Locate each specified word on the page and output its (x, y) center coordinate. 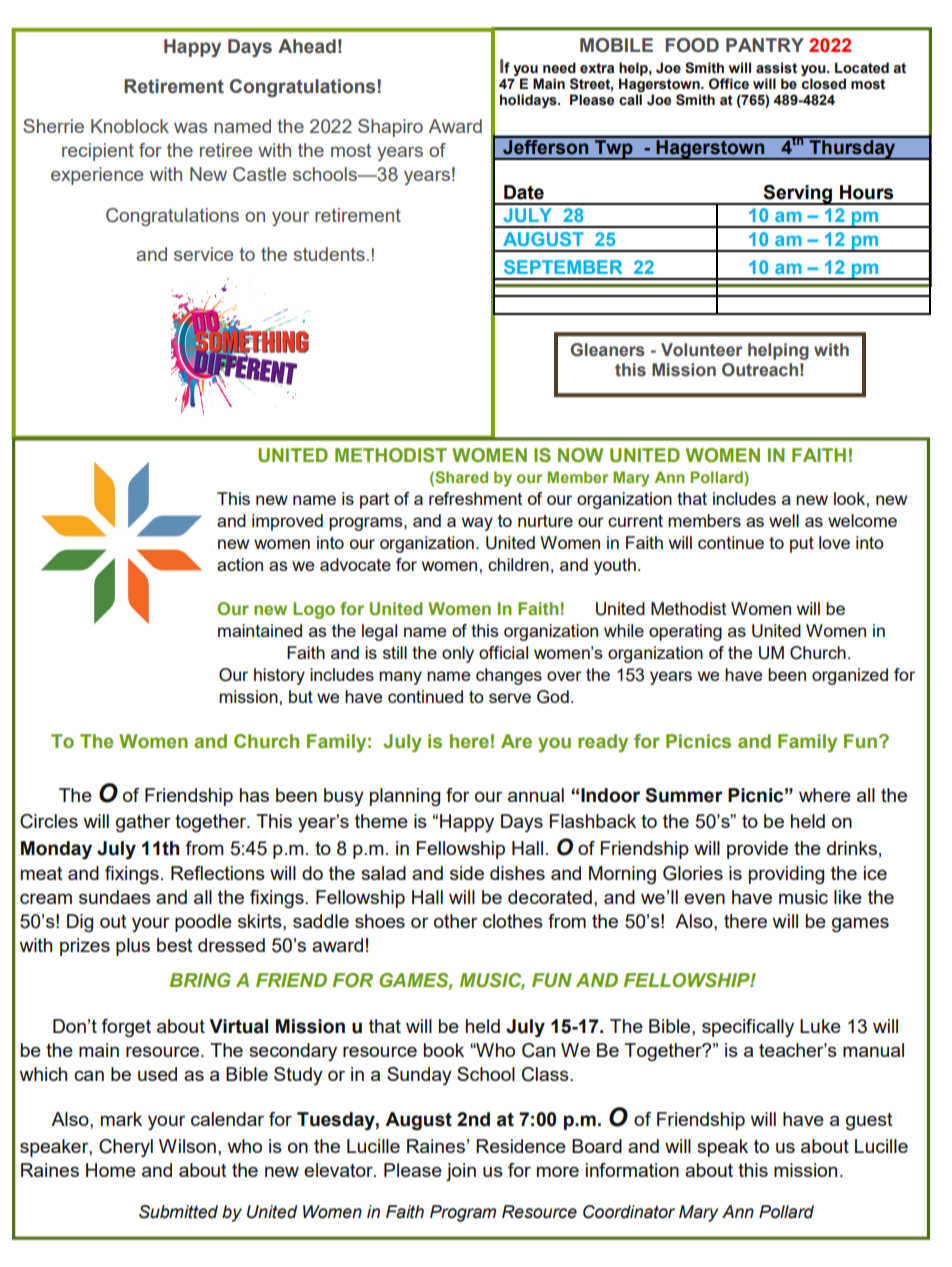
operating (685, 632)
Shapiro (390, 128)
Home (111, 1170)
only (458, 654)
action (240, 564)
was (190, 128)
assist (776, 68)
